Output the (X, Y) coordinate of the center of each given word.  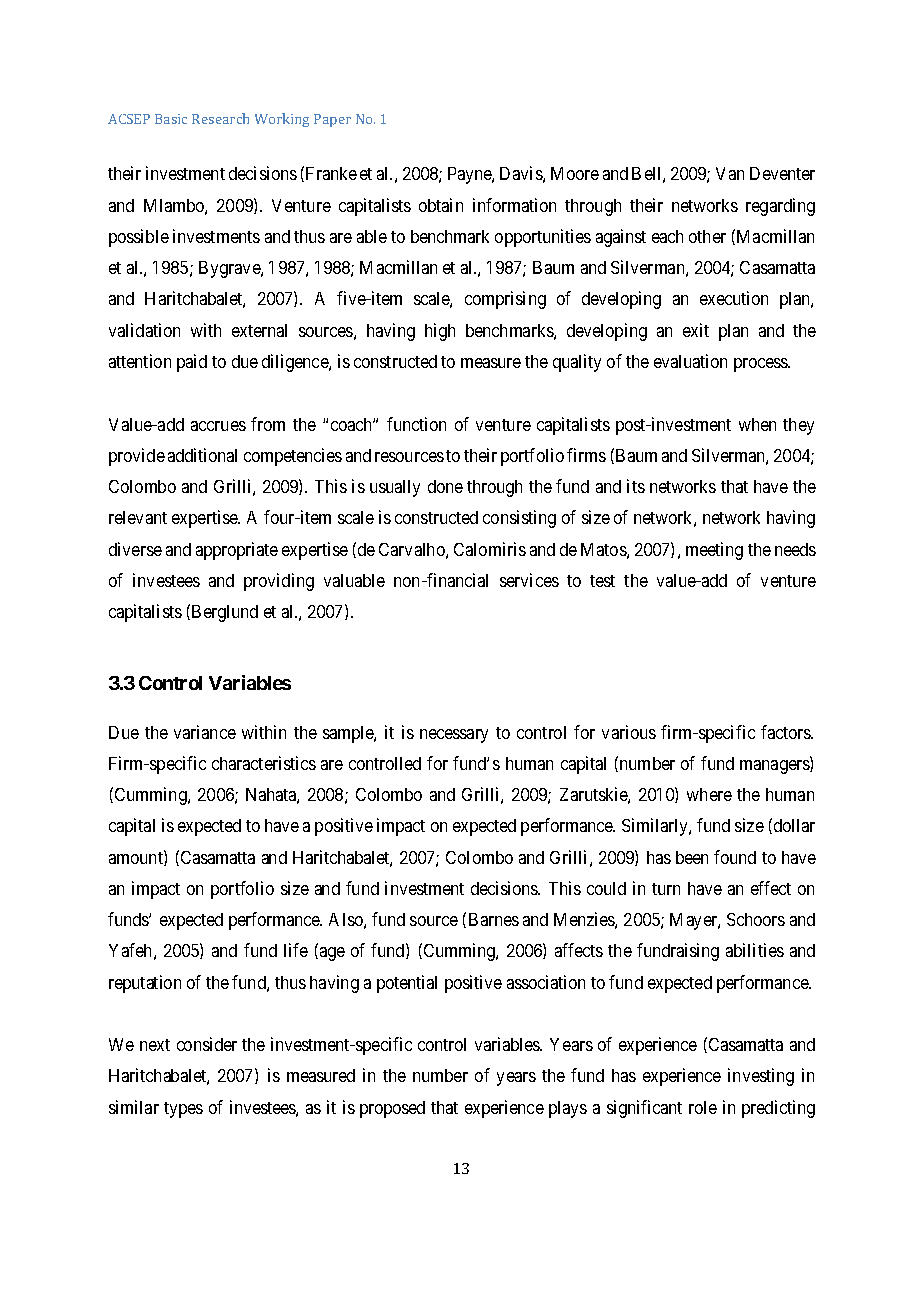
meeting (714, 551)
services (529, 580)
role (703, 1107)
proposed (392, 1109)
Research (220, 118)
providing (279, 582)
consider (207, 1044)
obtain (441, 205)
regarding (780, 207)
